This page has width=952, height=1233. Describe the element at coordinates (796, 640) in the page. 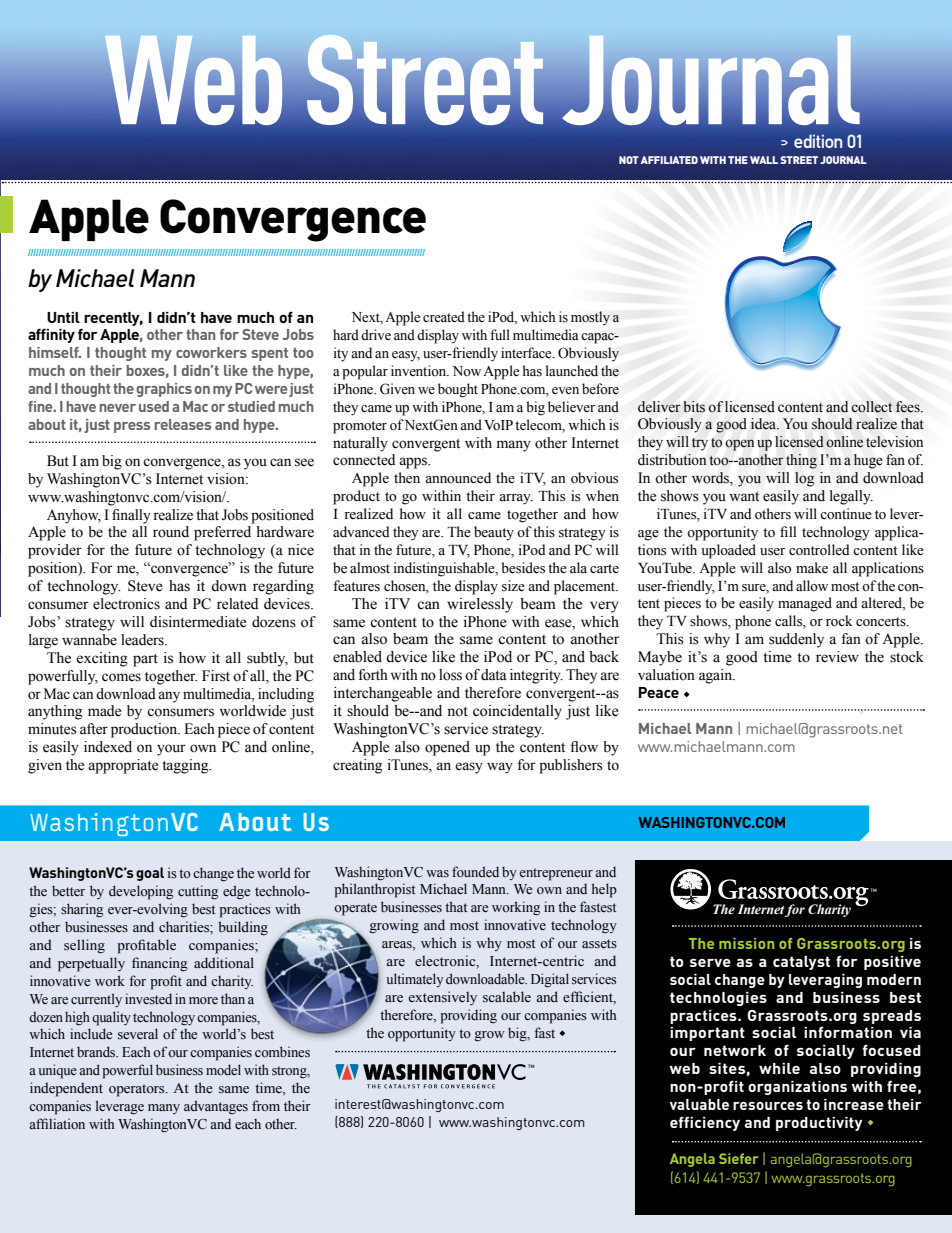

I see `suddenly` at that location.
